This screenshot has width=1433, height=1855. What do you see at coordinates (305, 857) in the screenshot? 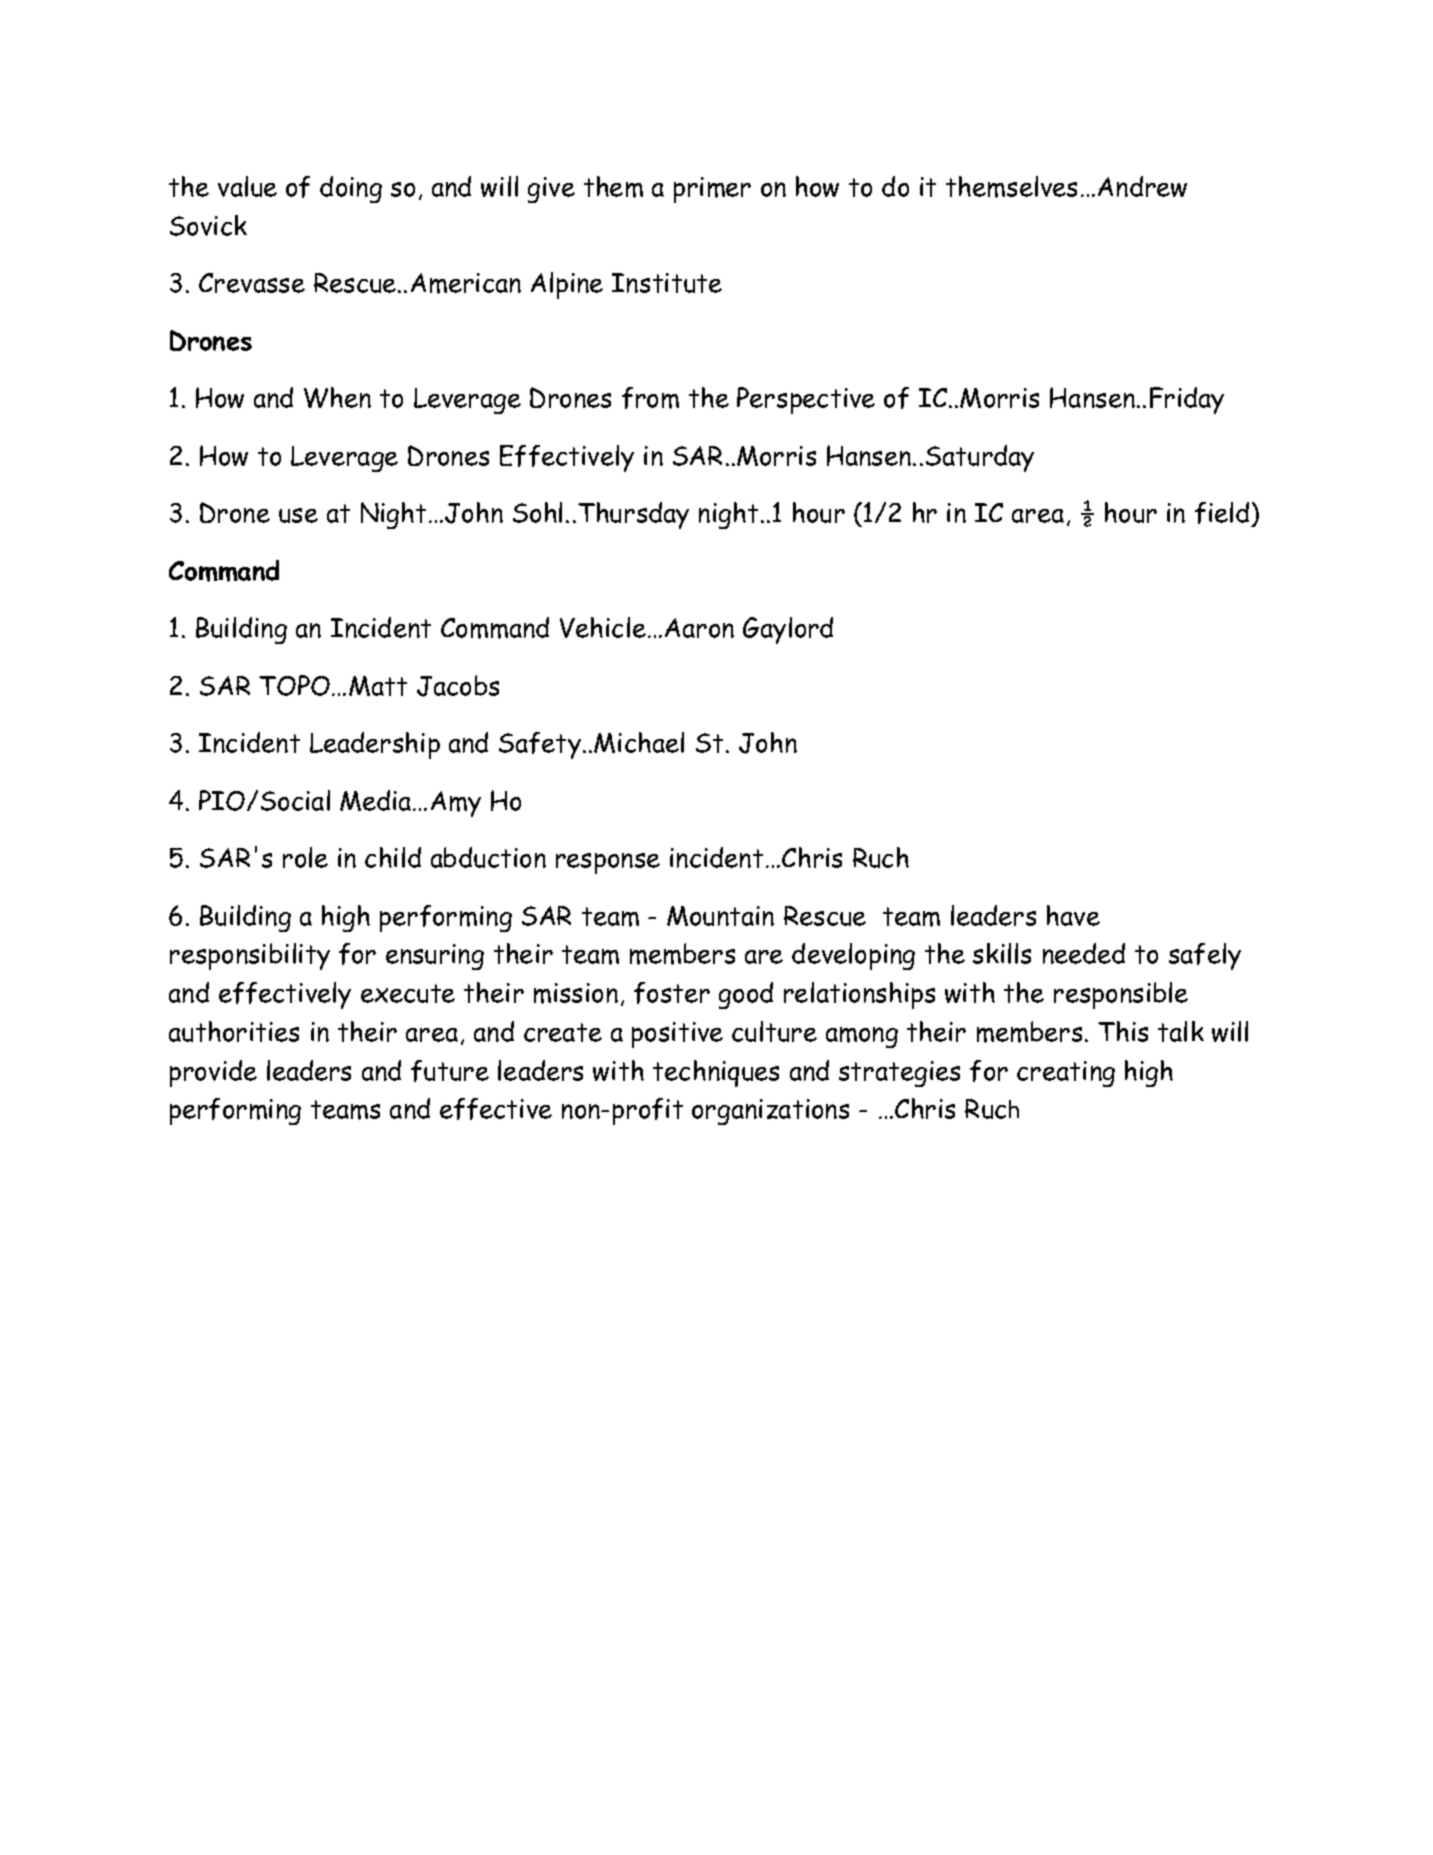
I see `role` at bounding box center [305, 857].
